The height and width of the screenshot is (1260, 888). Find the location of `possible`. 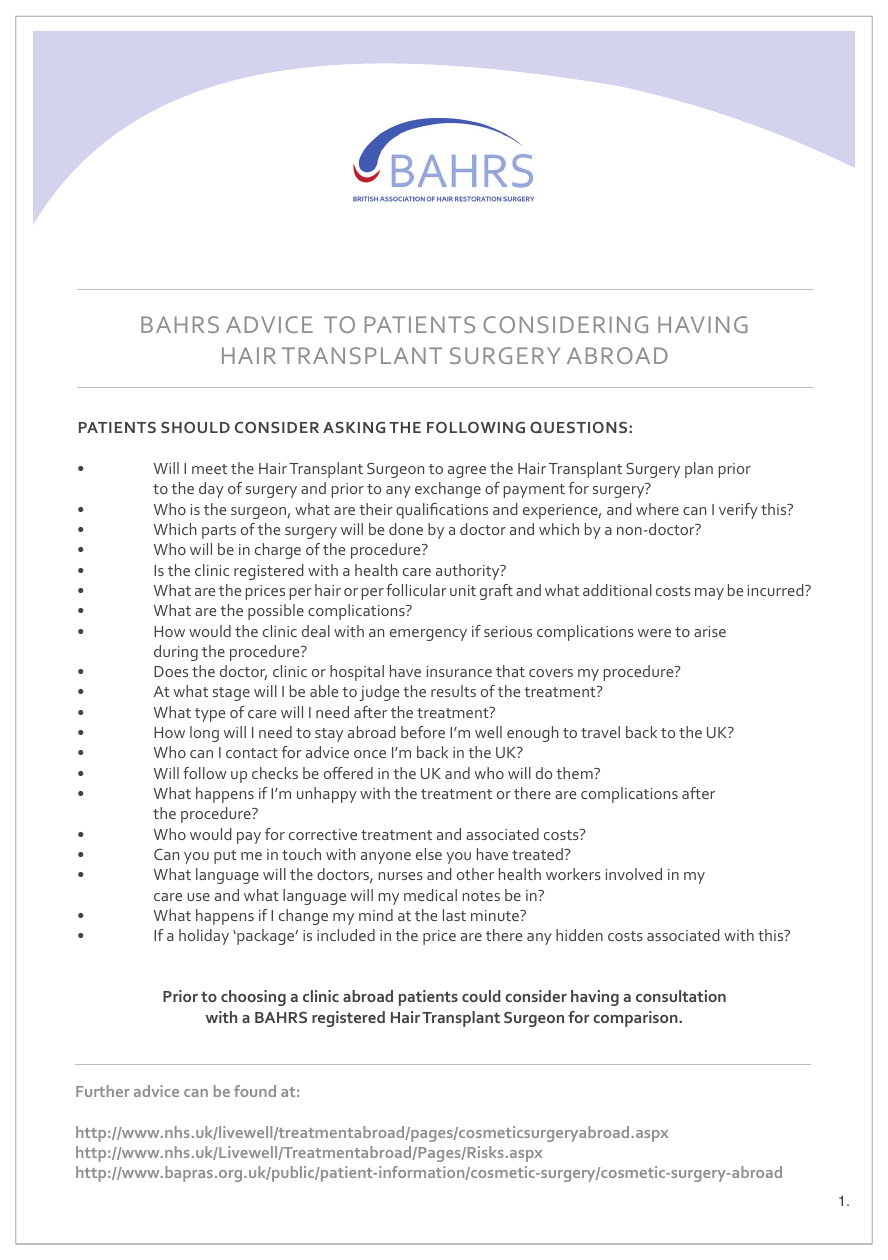

possible is located at coordinates (276, 612).
